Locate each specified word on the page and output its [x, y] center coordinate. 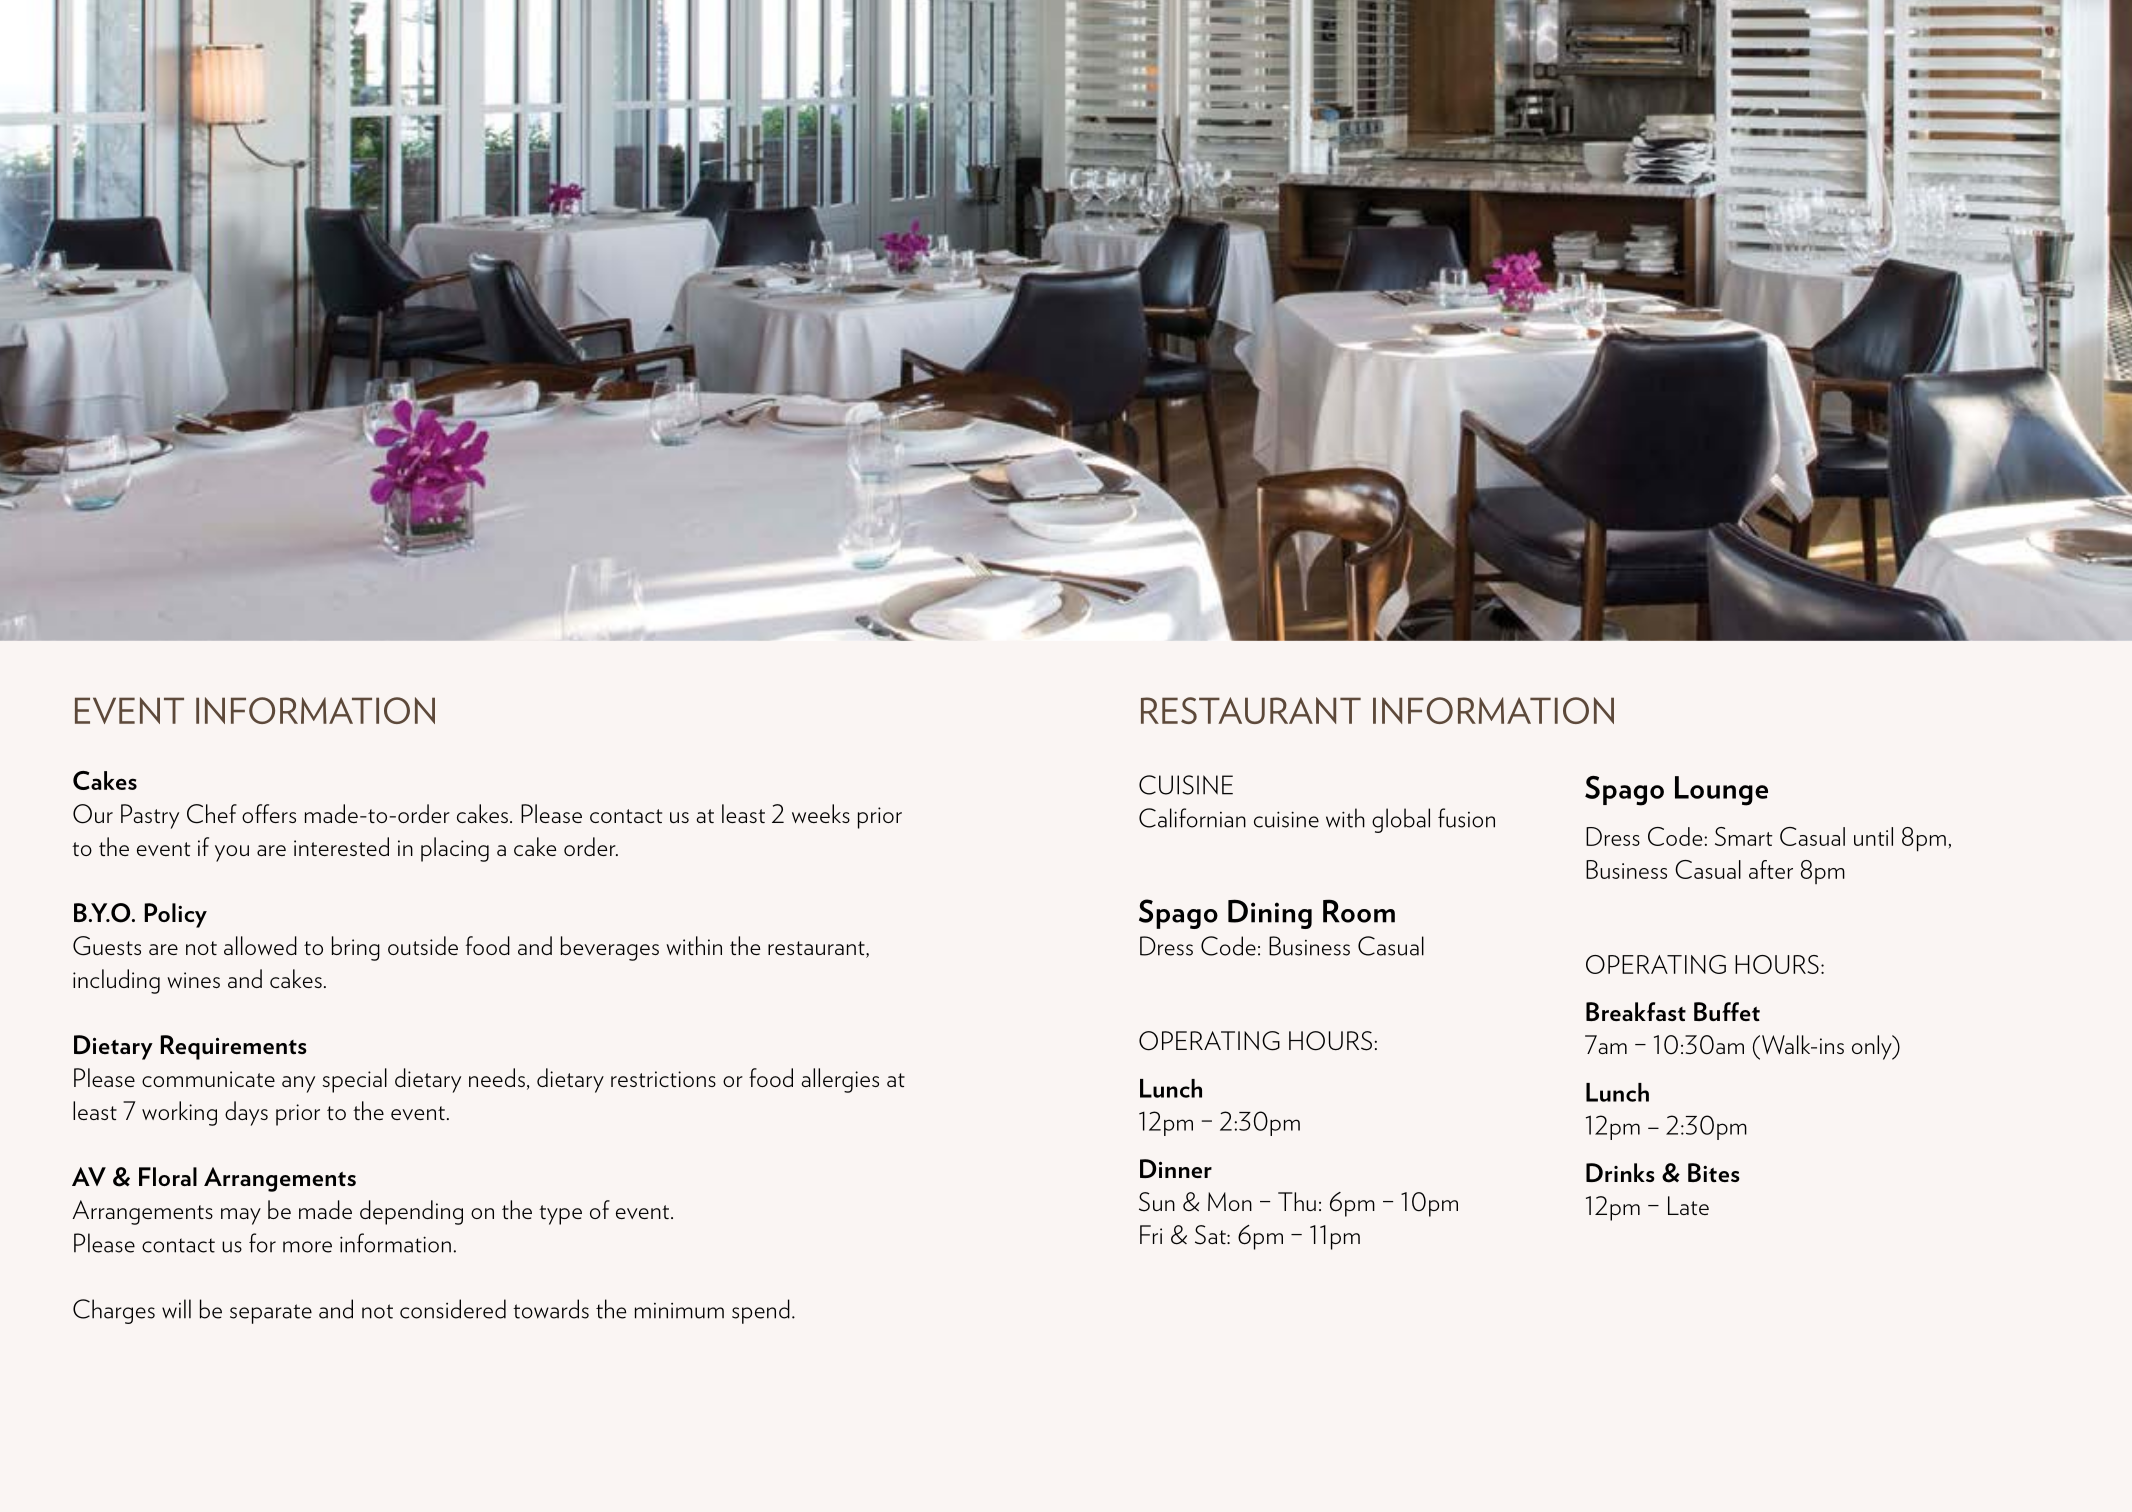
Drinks [1620, 1172]
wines [193, 980]
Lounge [1721, 791]
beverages [610, 948]
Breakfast [1636, 1011]
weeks [821, 813]
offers [269, 813]
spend [761, 1311]
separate [271, 1314]
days [246, 1113]
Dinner [1176, 1168]
